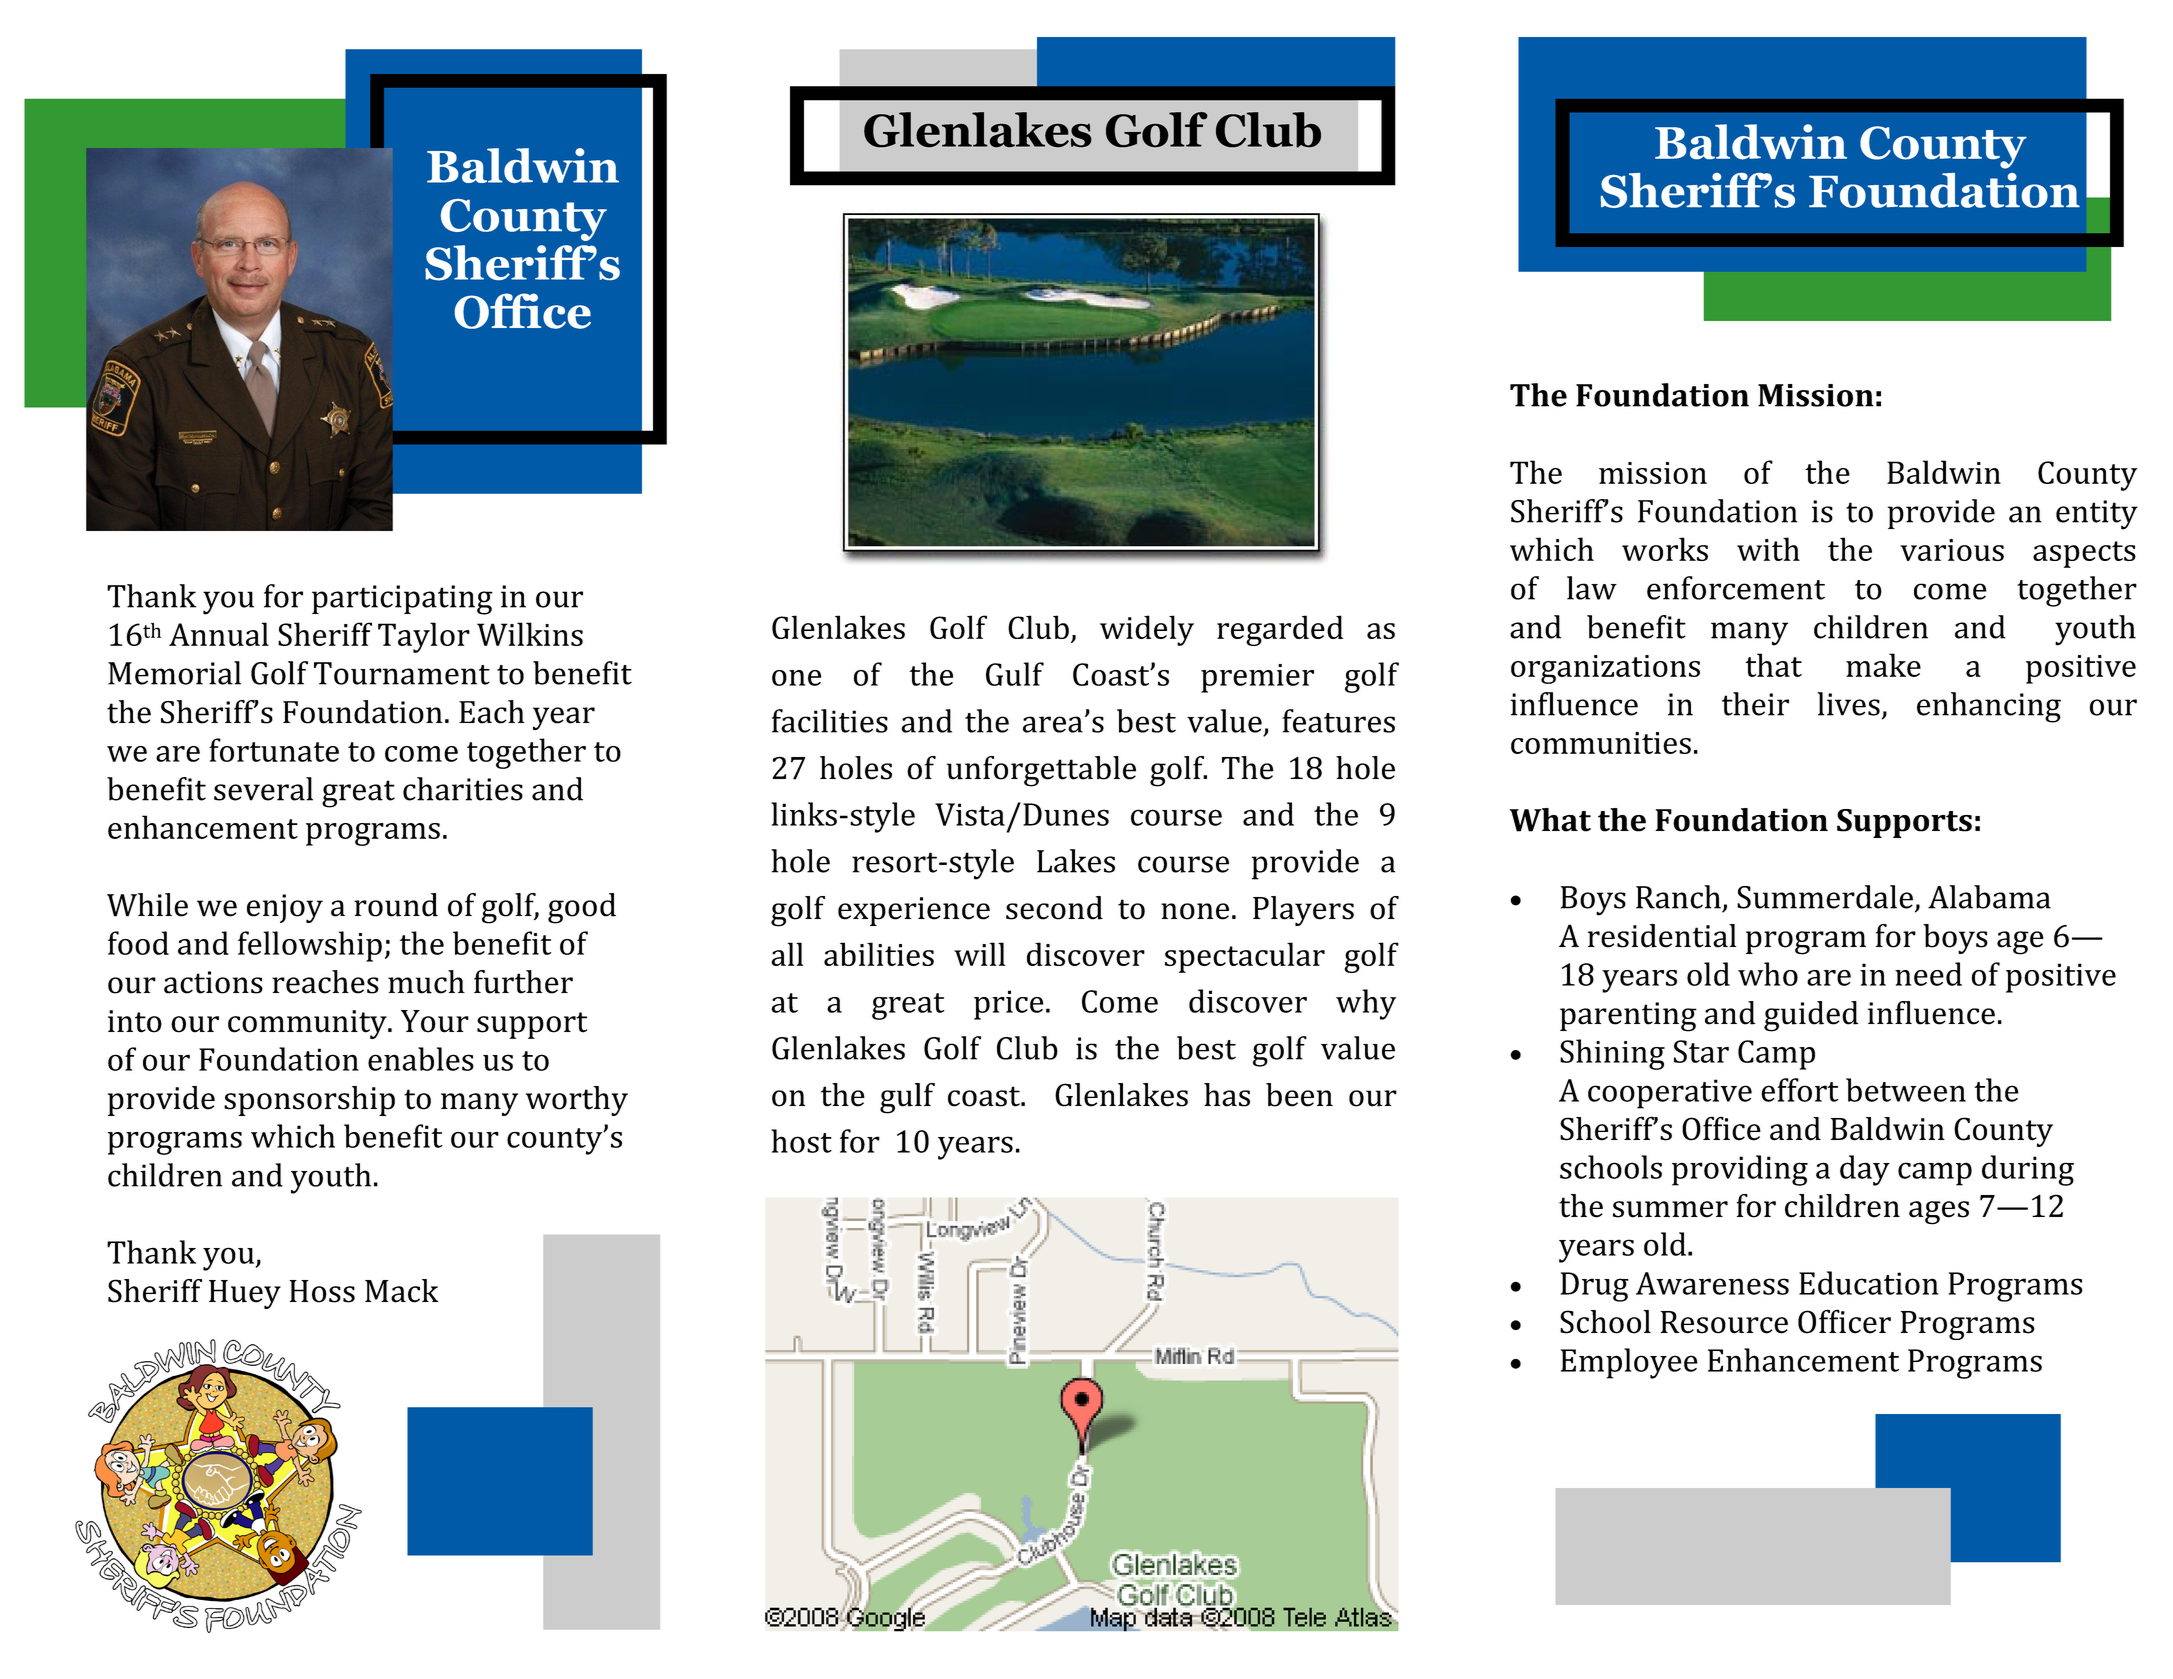 The height and width of the page is (1679, 2173). I want to click on Resource, so click(1724, 1322).
